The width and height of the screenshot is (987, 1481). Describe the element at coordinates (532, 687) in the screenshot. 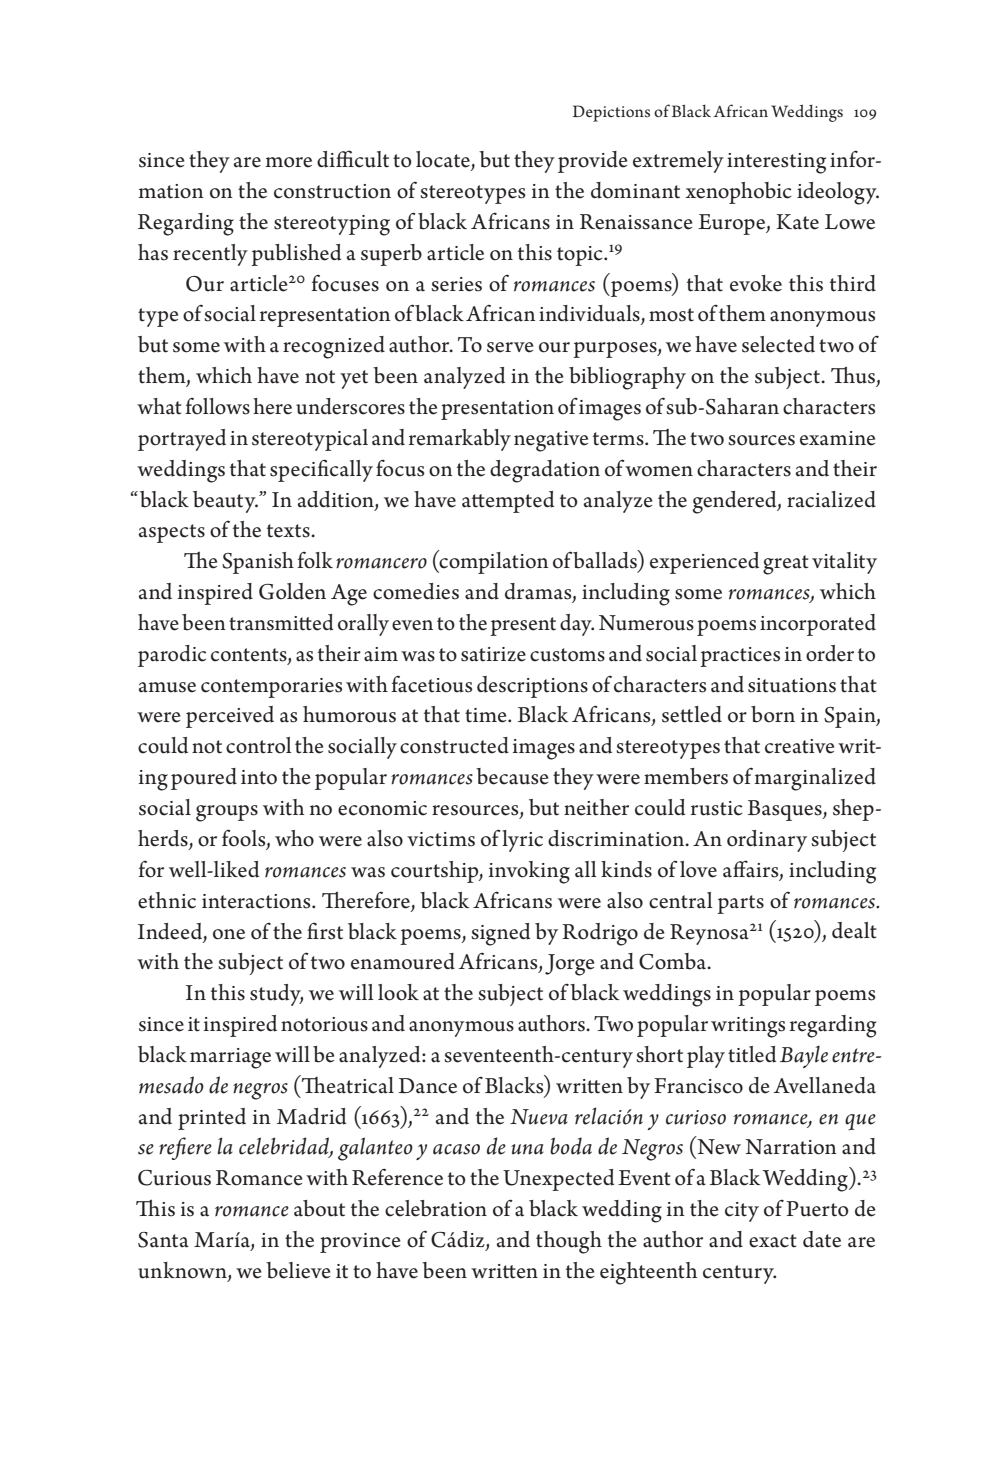

I see `descriptions` at that location.
